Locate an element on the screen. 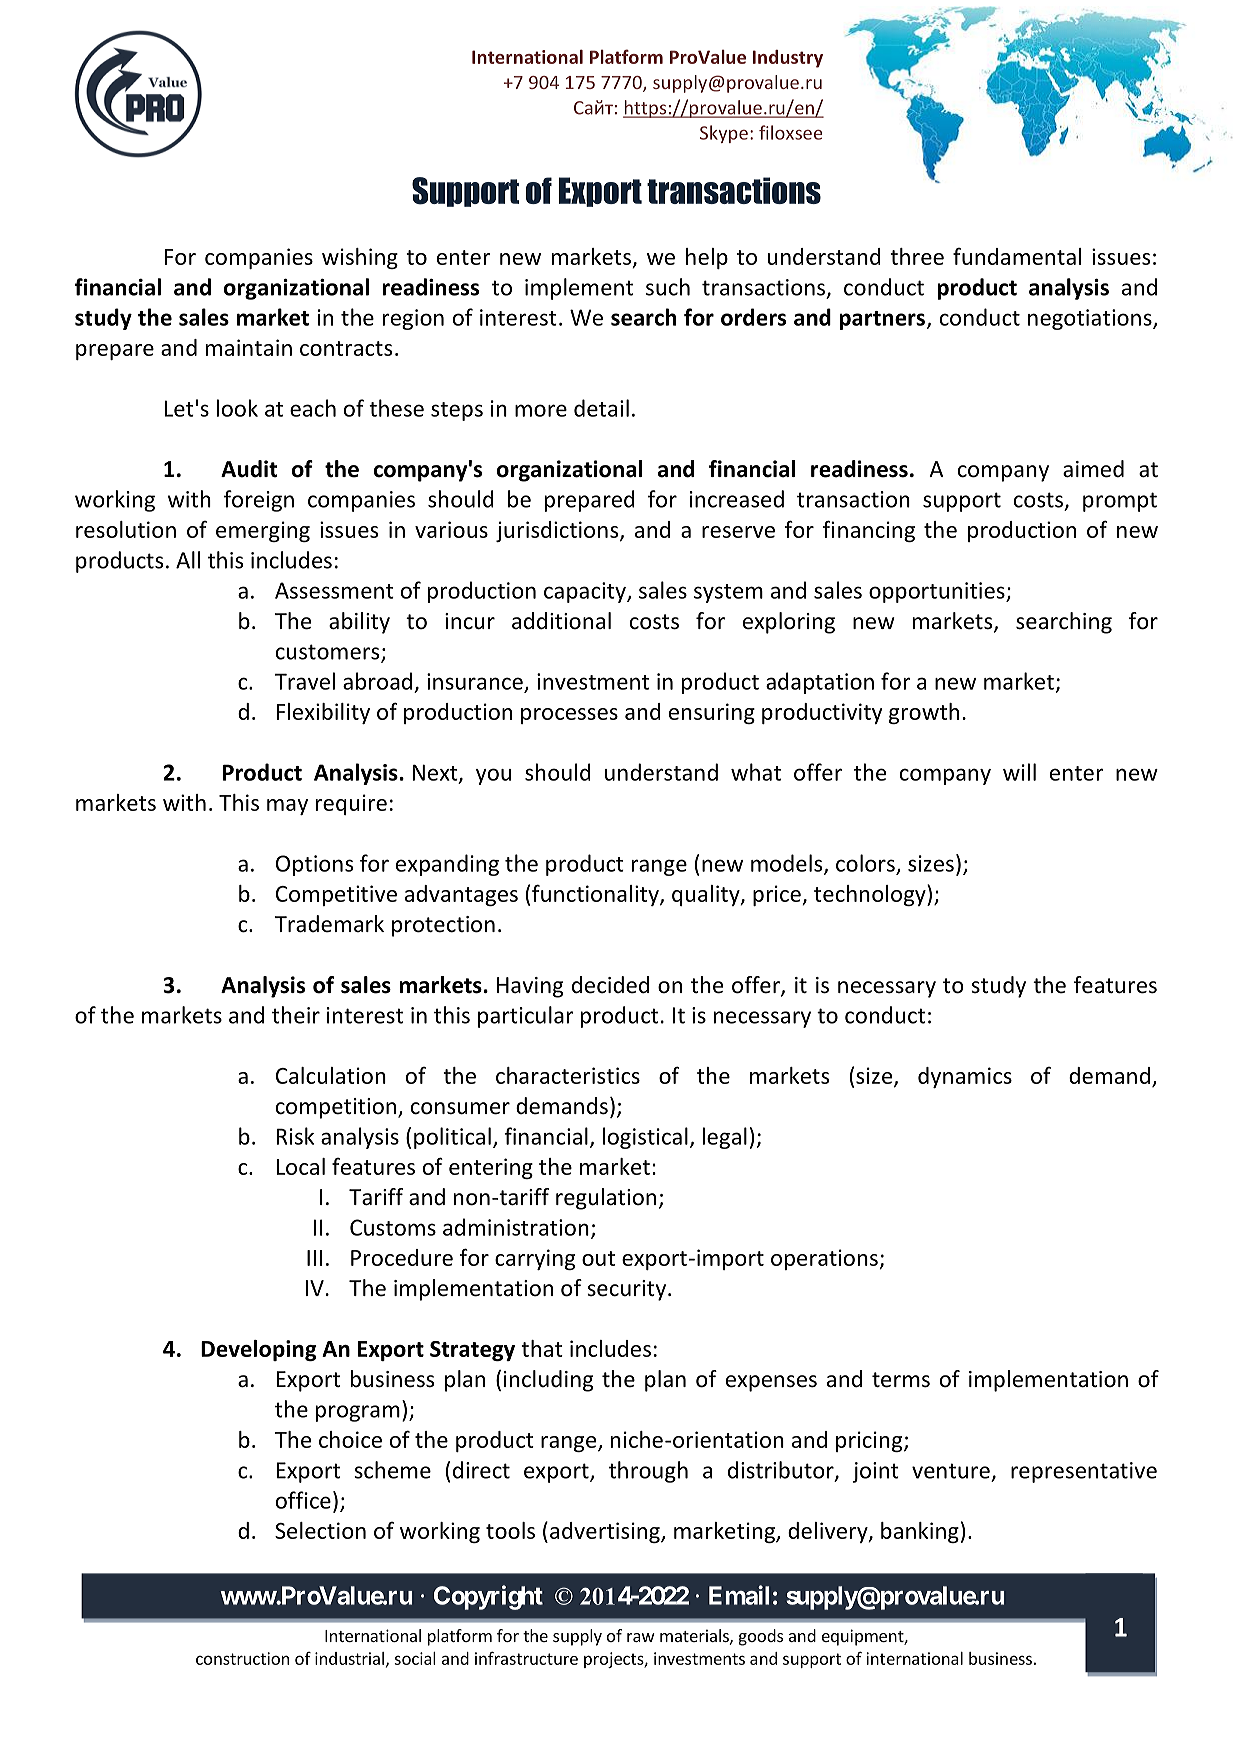 The width and height of the screenshot is (1233, 1743). construction is located at coordinates (242, 1658).
